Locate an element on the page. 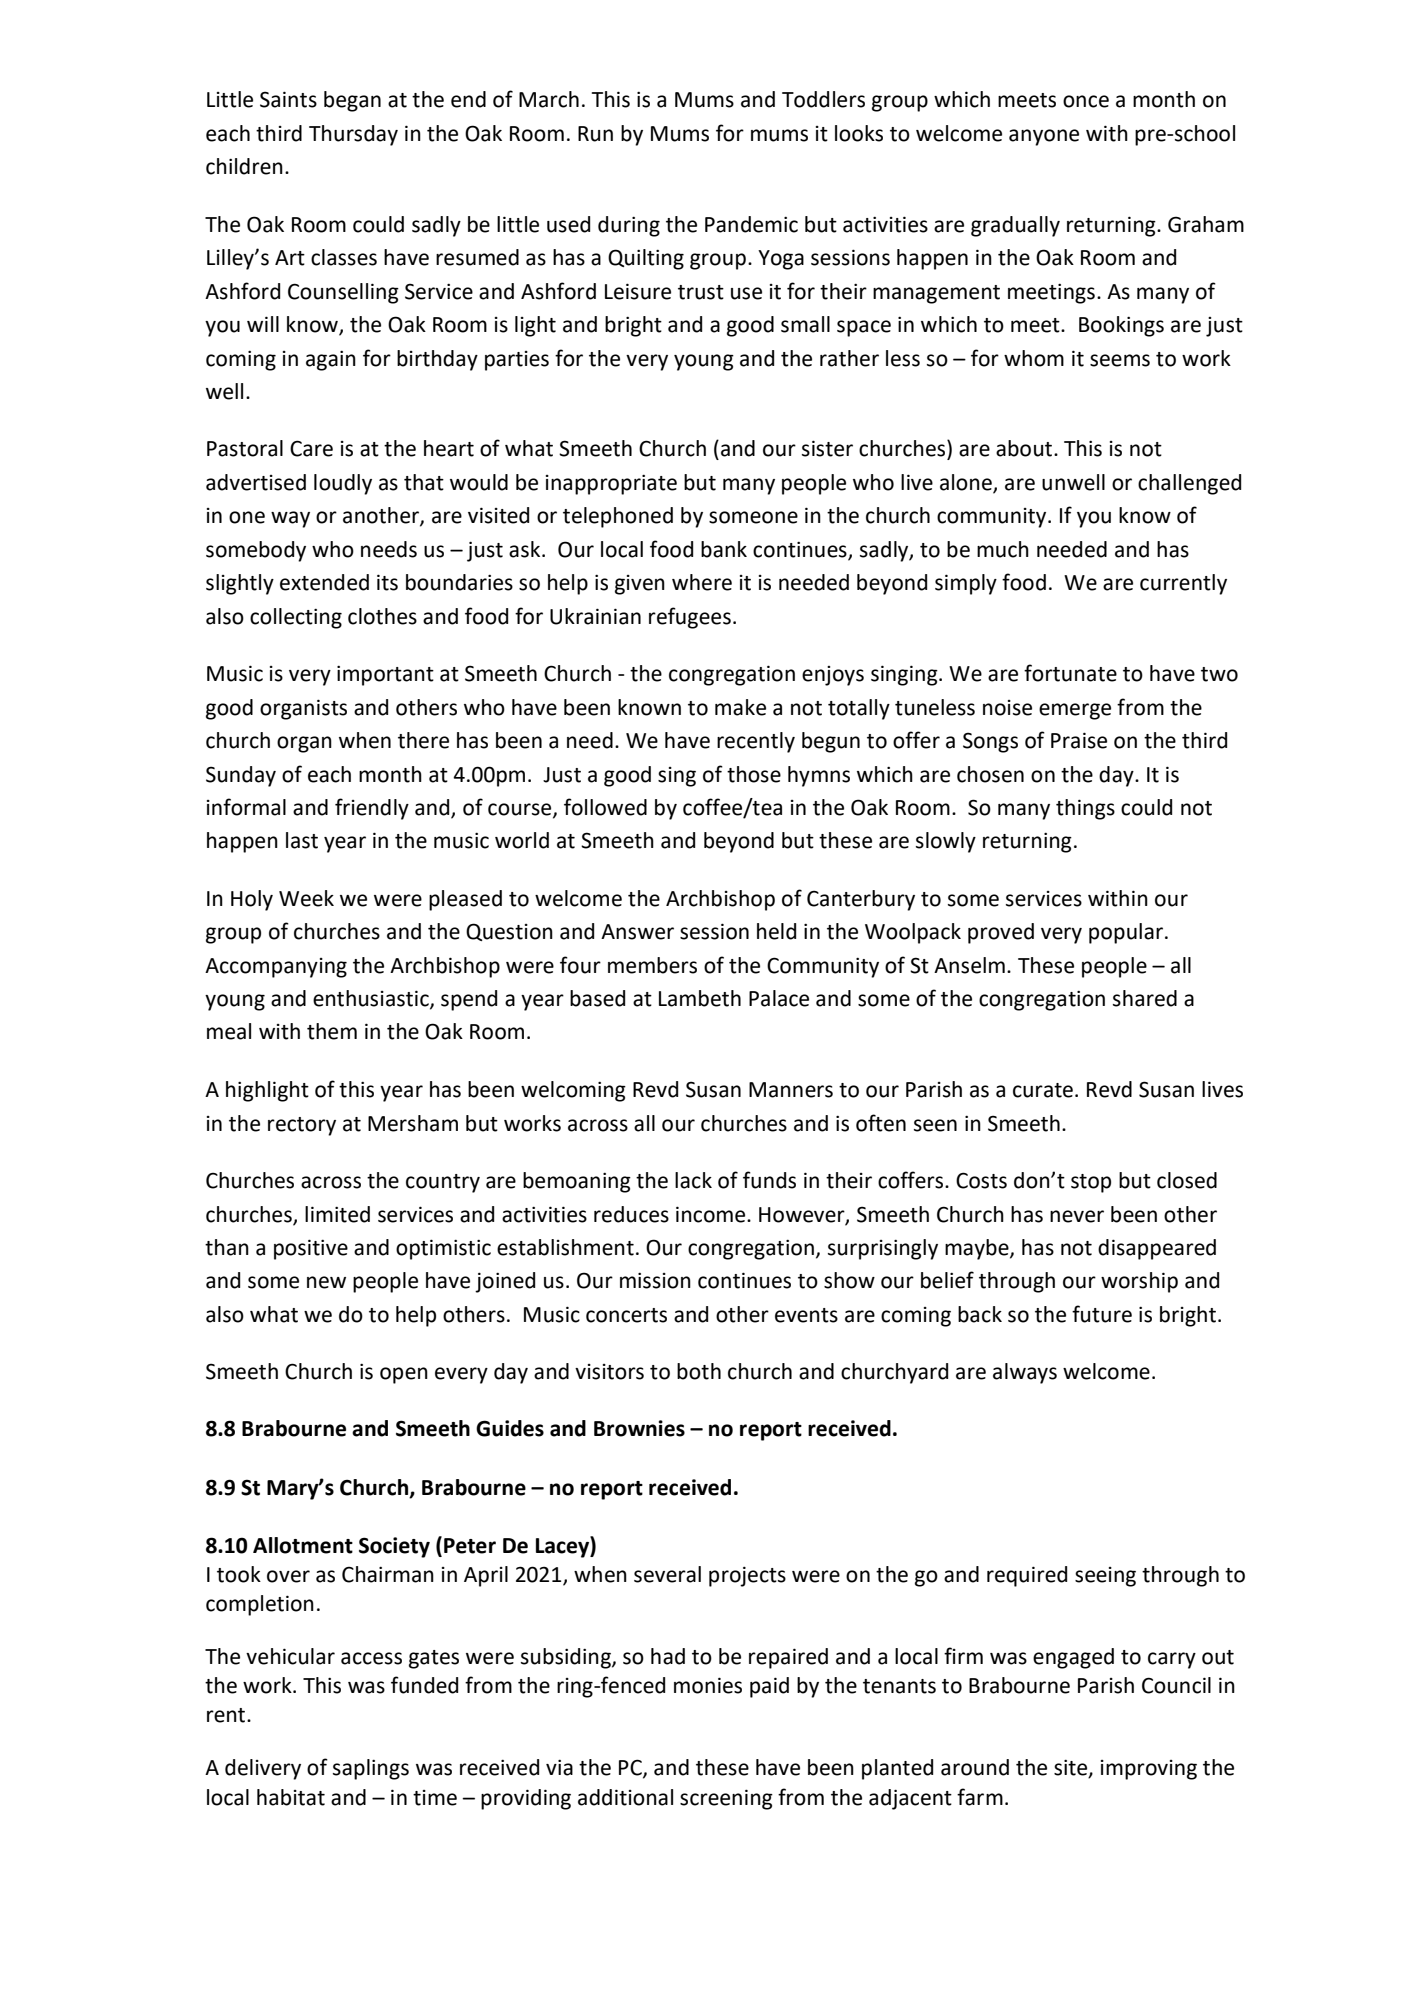 This document has width=1420, height=2008. important is located at coordinates (385, 675).
